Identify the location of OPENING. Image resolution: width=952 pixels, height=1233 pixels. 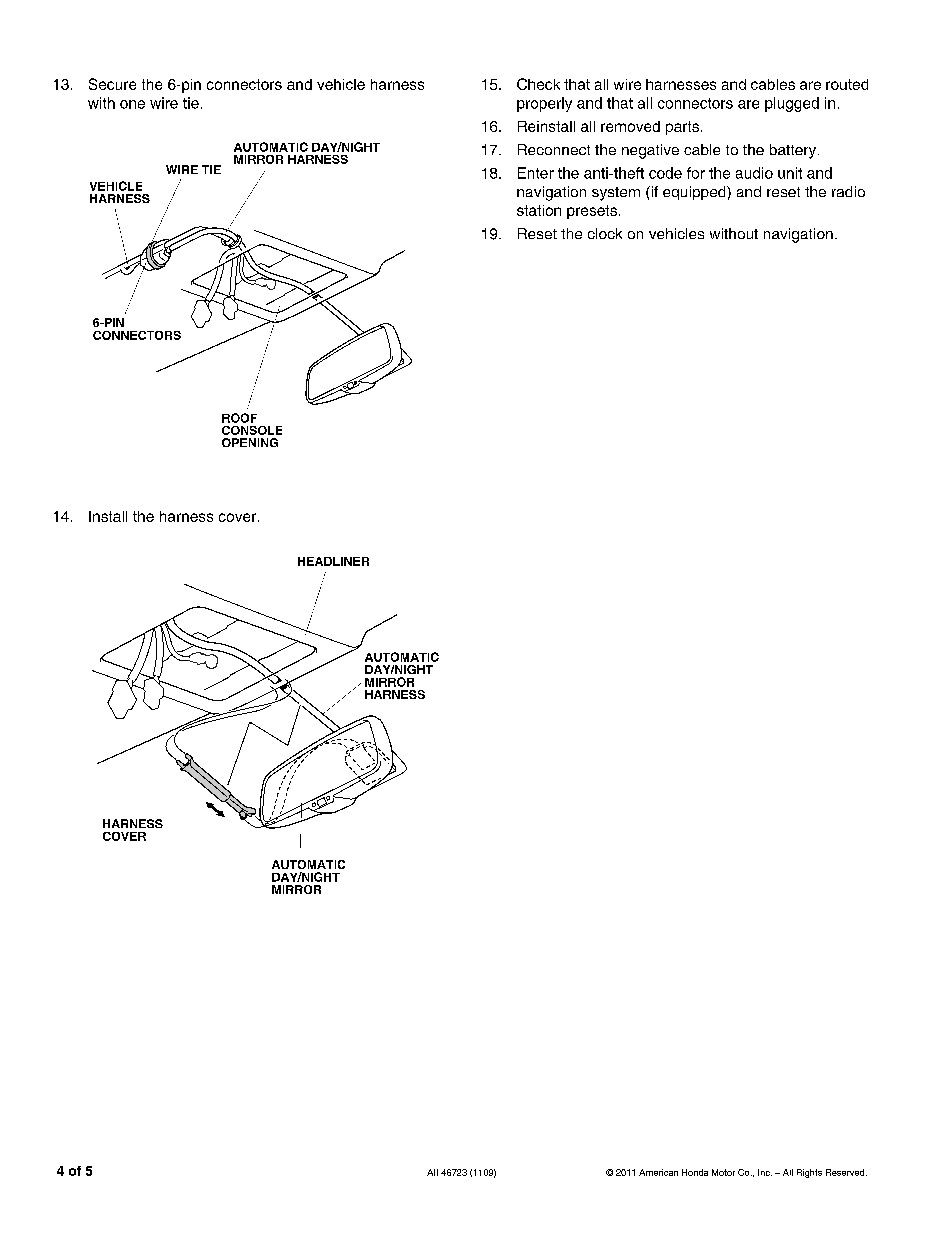
(250, 442).
